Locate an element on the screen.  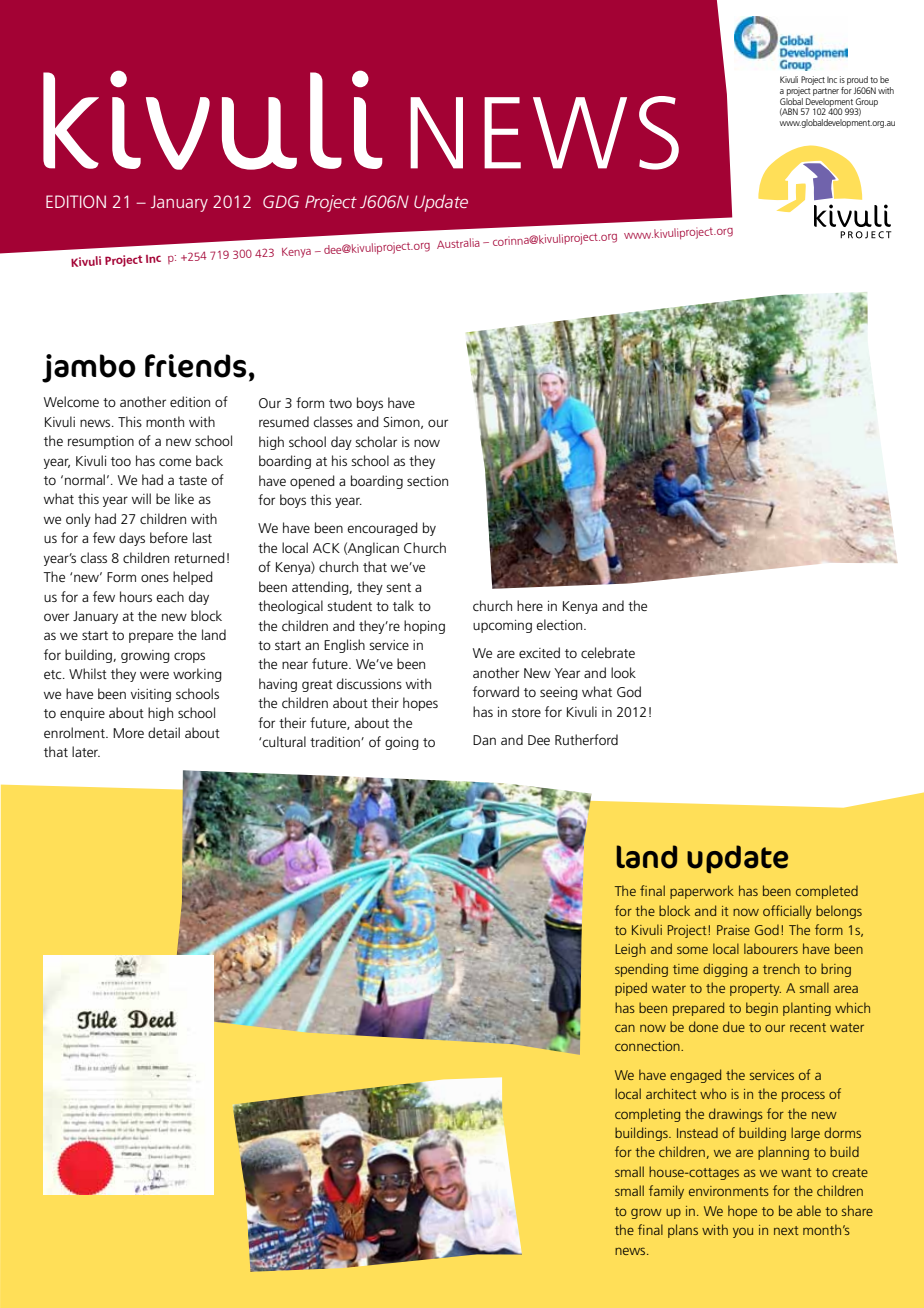
partner is located at coordinates (826, 92).
